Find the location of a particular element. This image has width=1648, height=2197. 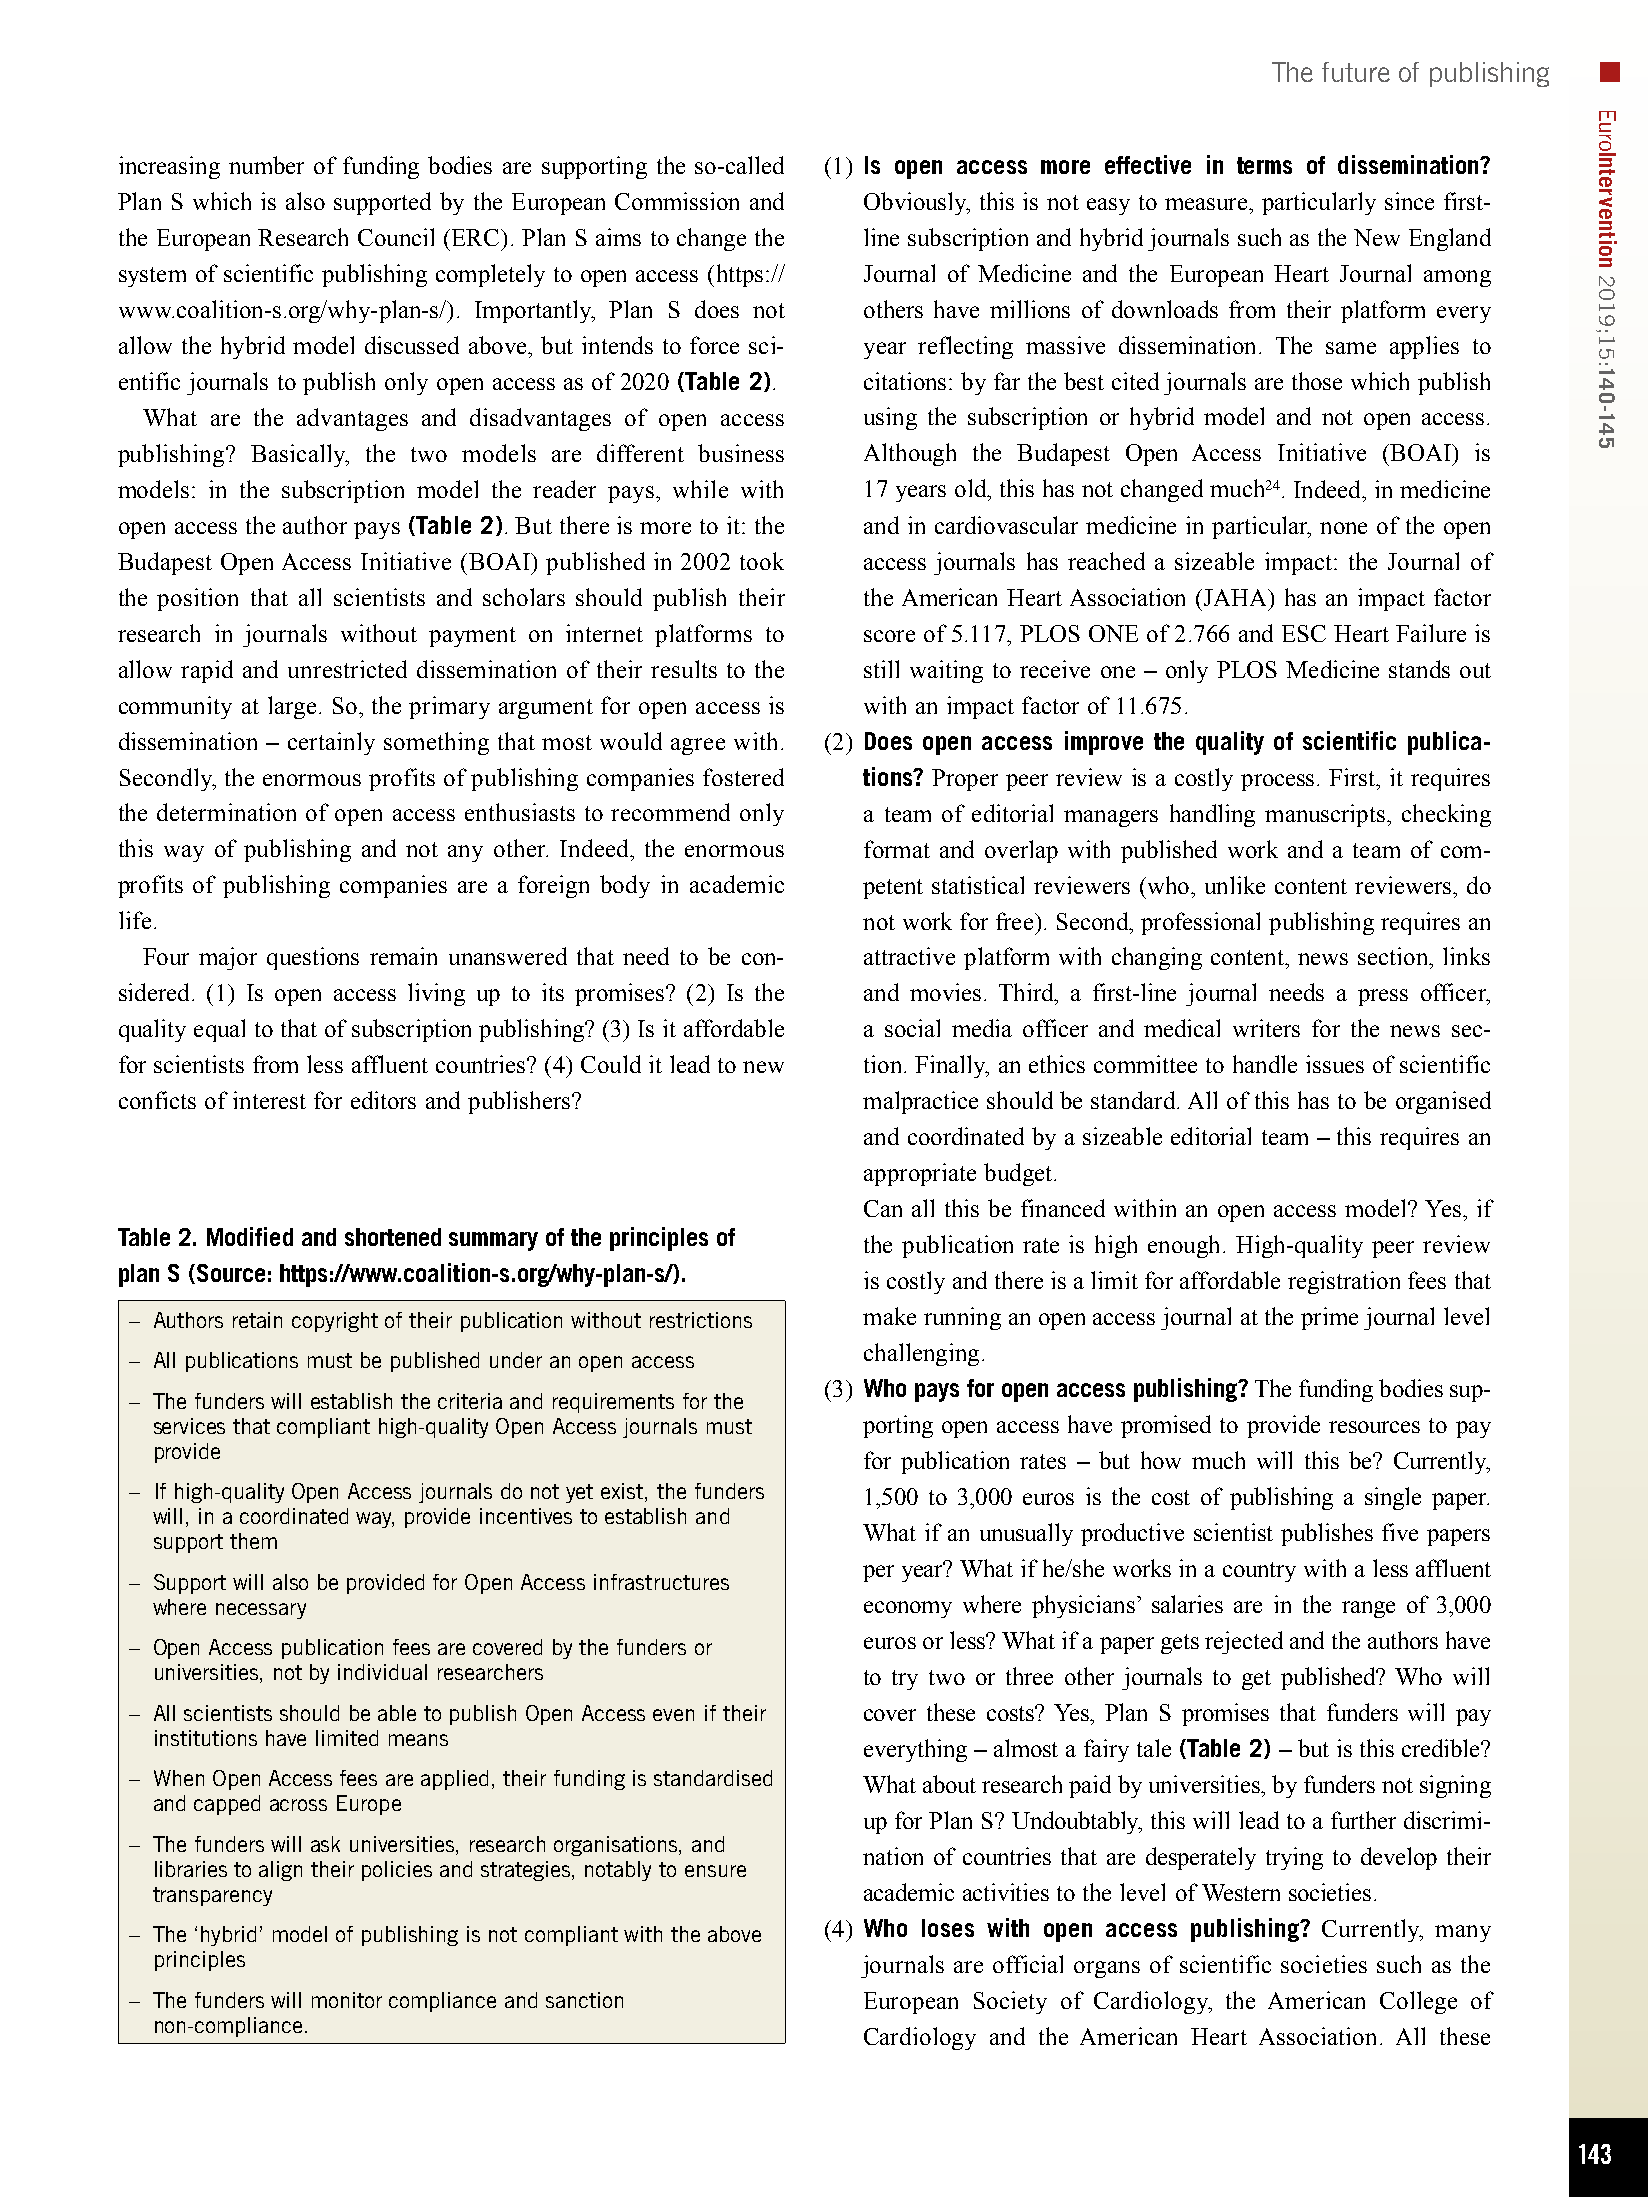

monitor is located at coordinates (347, 2000).
